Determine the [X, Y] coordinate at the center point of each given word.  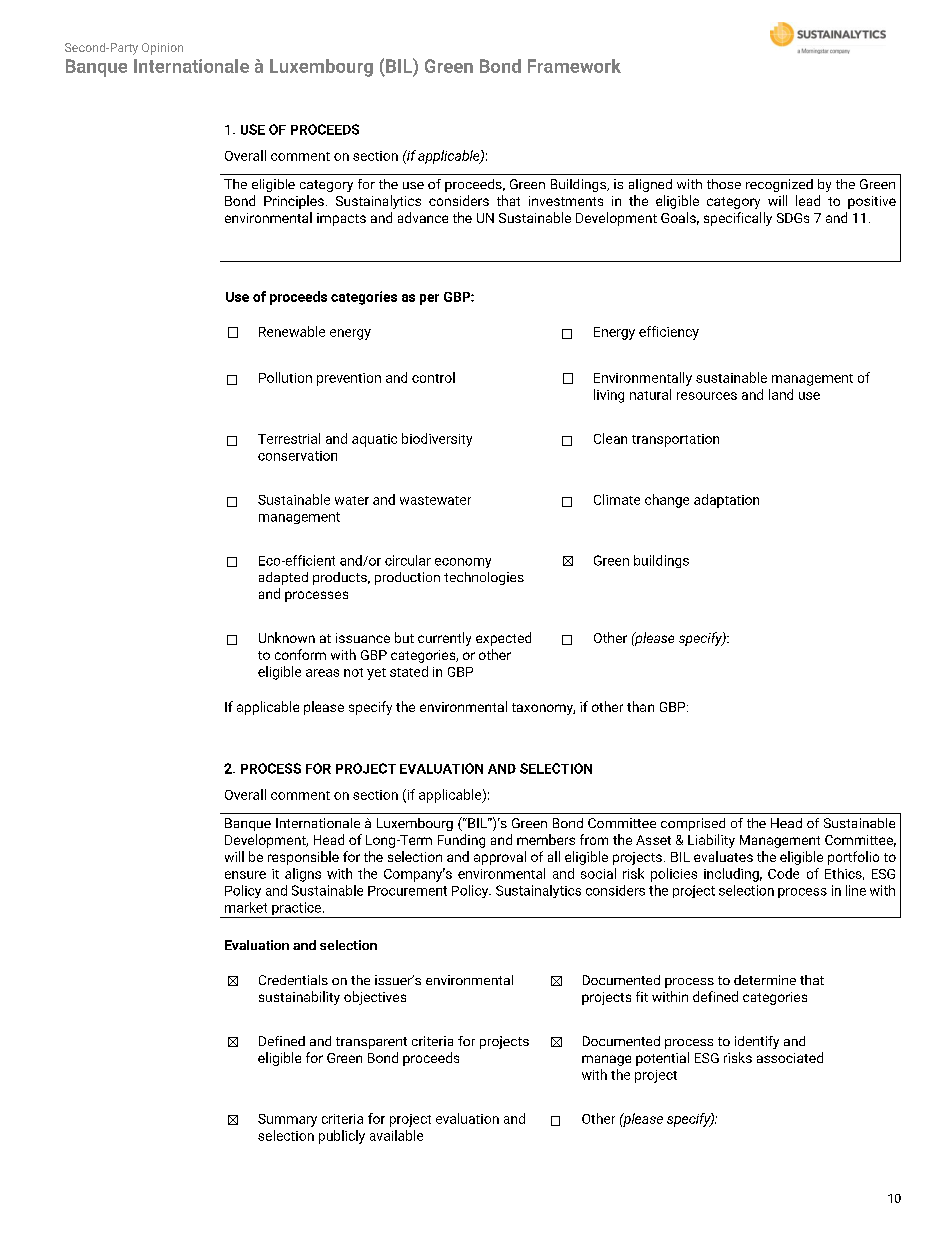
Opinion [162, 49]
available [396, 1135]
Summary [287, 1120]
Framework [574, 66]
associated [790, 1057]
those [724, 184]
